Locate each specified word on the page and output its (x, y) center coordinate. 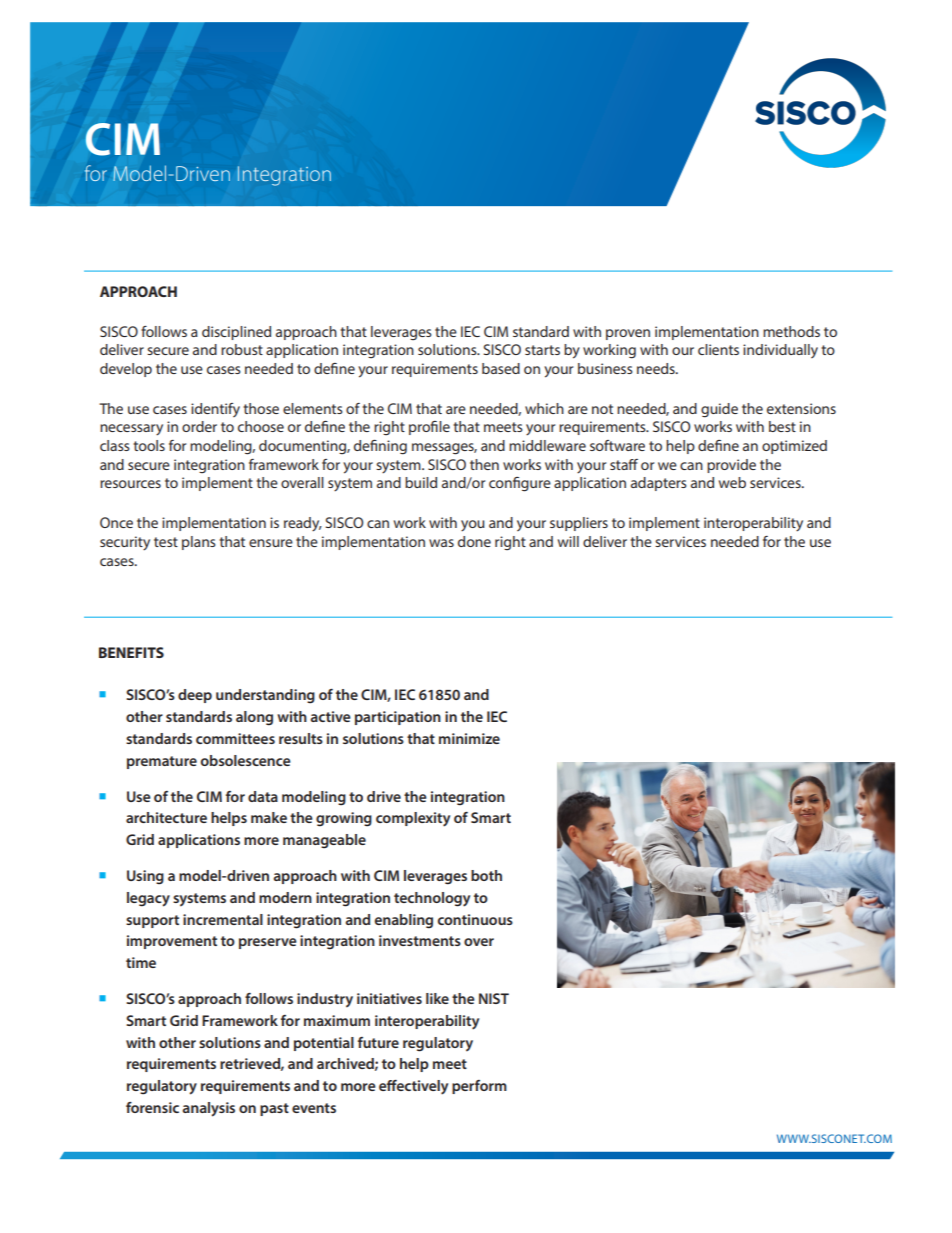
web (732, 482)
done (474, 541)
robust (242, 349)
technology (432, 899)
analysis (208, 1109)
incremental (223, 919)
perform (479, 1087)
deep (195, 696)
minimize (469, 738)
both (486, 875)
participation (398, 718)
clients (718, 349)
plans (199, 543)
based (501, 368)
